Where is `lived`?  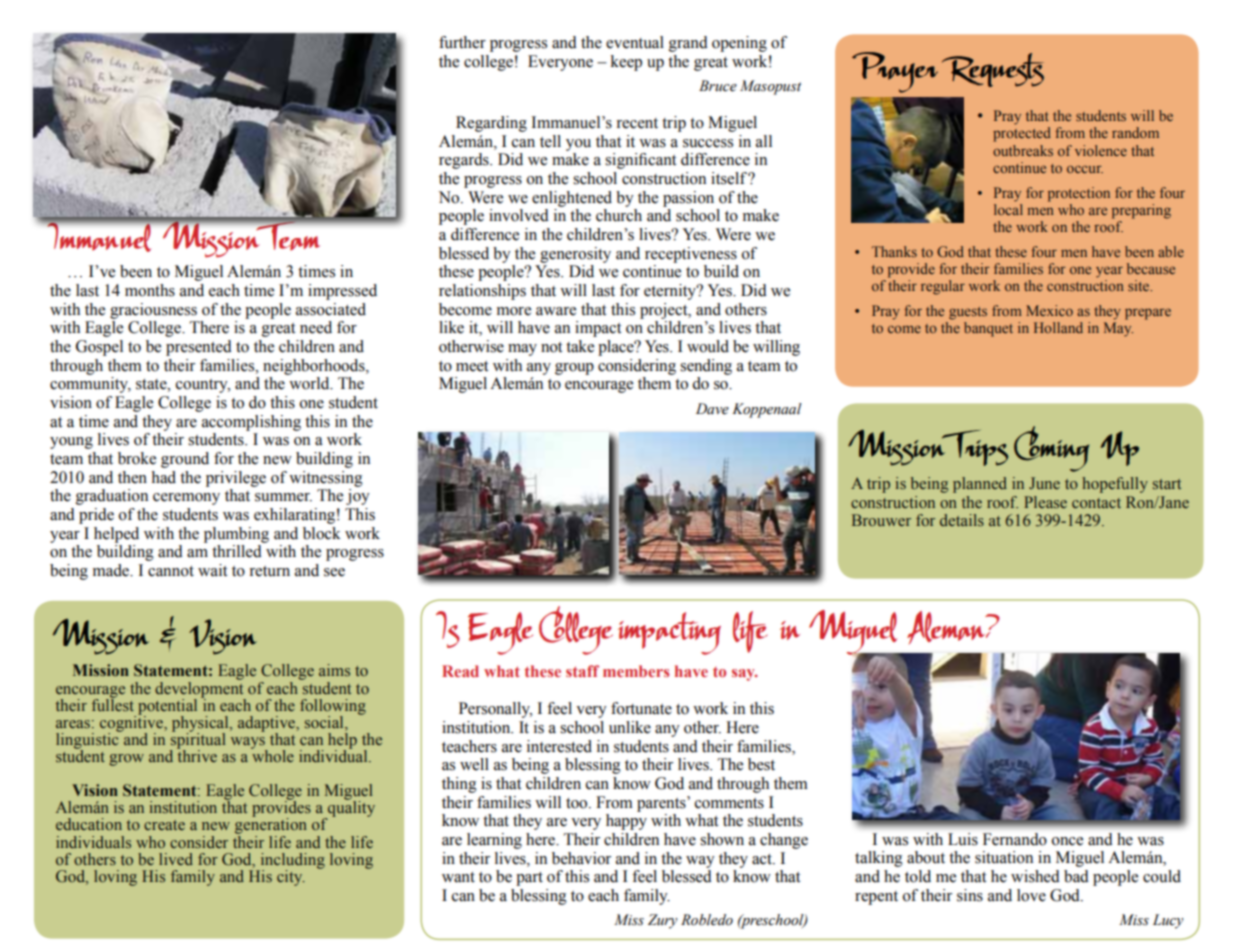 lived is located at coordinates (176, 859).
